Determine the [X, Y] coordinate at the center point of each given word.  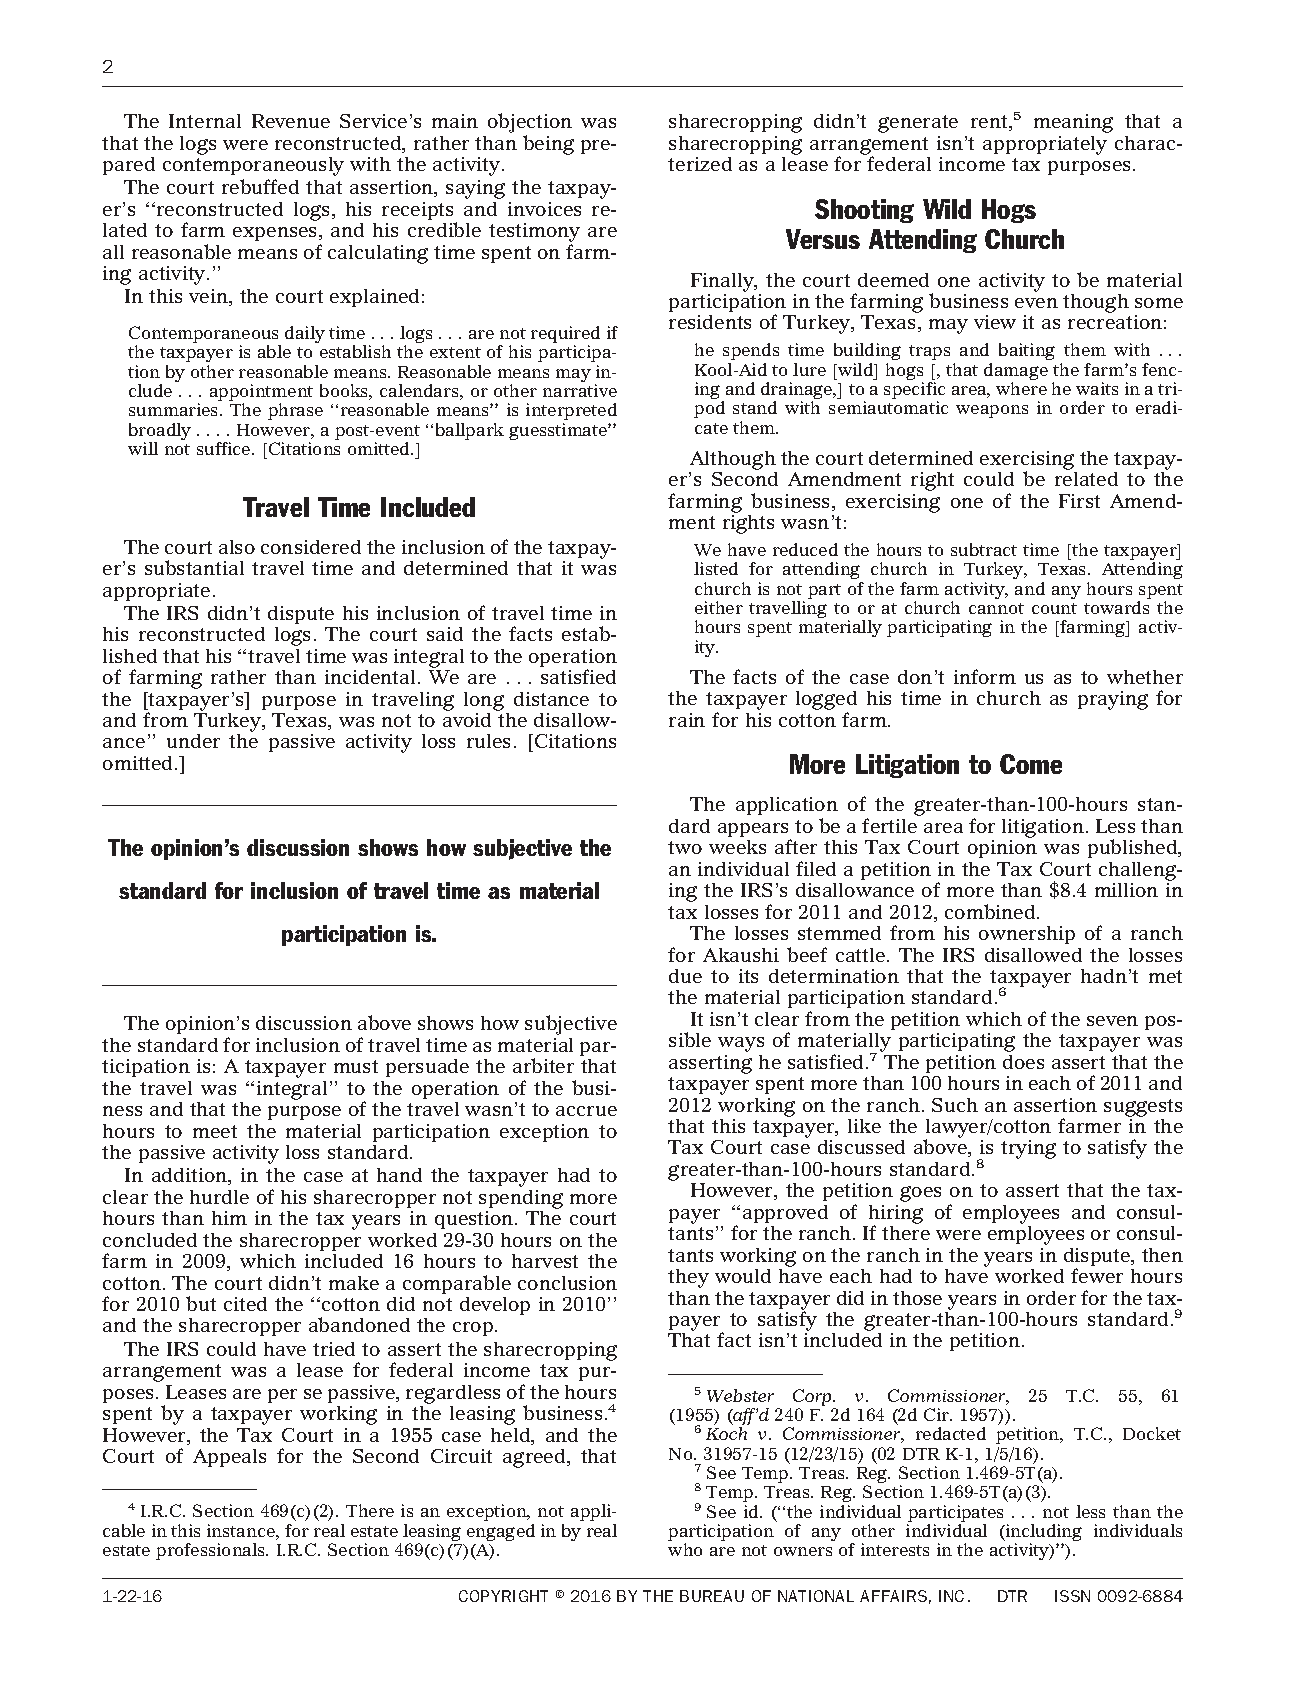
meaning [1073, 123]
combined [991, 911]
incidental [370, 677]
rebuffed [260, 186]
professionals [211, 1551]
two [685, 847]
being [548, 145]
